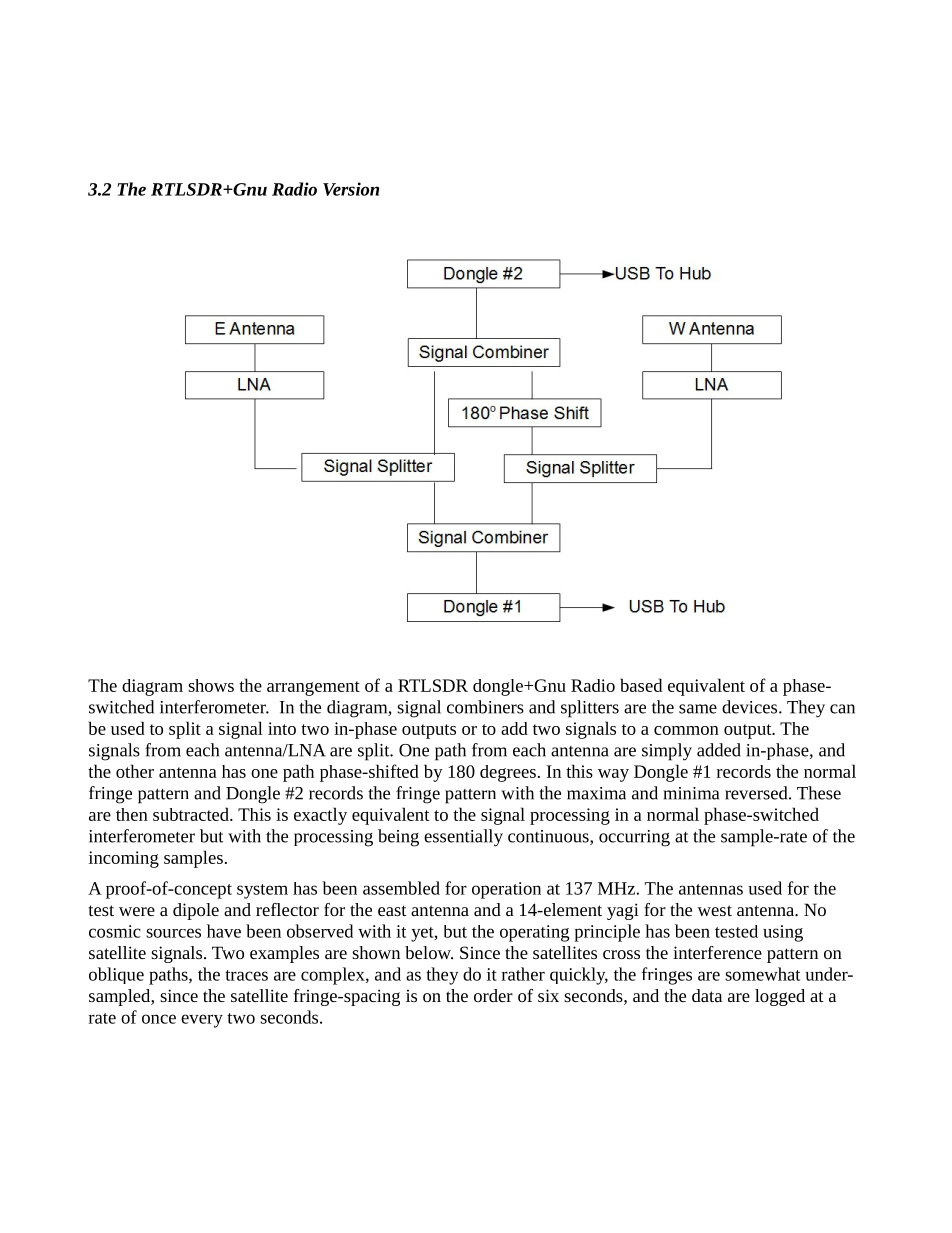 The width and height of the screenshot is (952, 1233). Describe the element at coordinates (641, 685) in the screenshot. I see `based` at that location.
